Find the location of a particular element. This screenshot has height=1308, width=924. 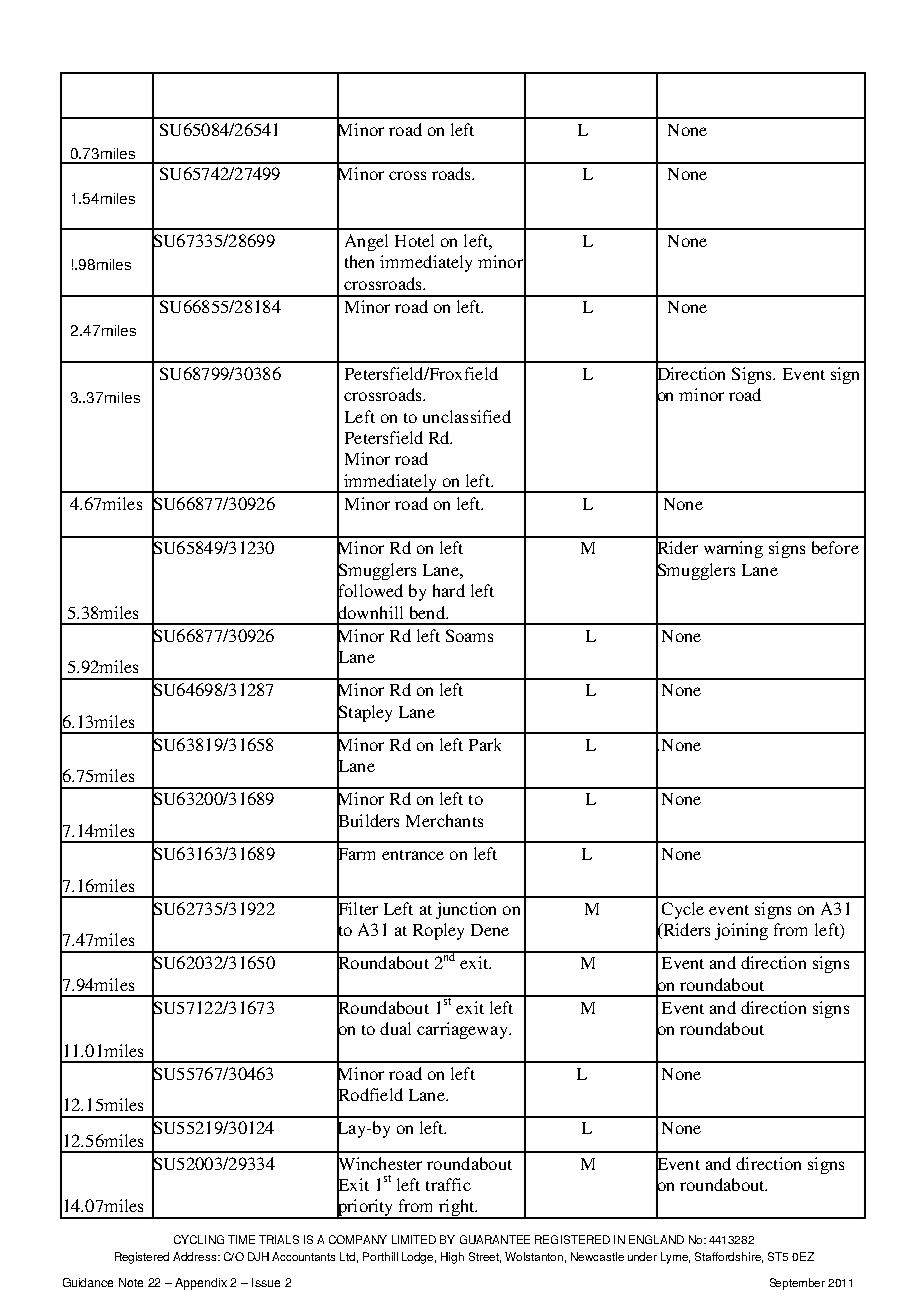

warning is located at coordinates (733, 549).
